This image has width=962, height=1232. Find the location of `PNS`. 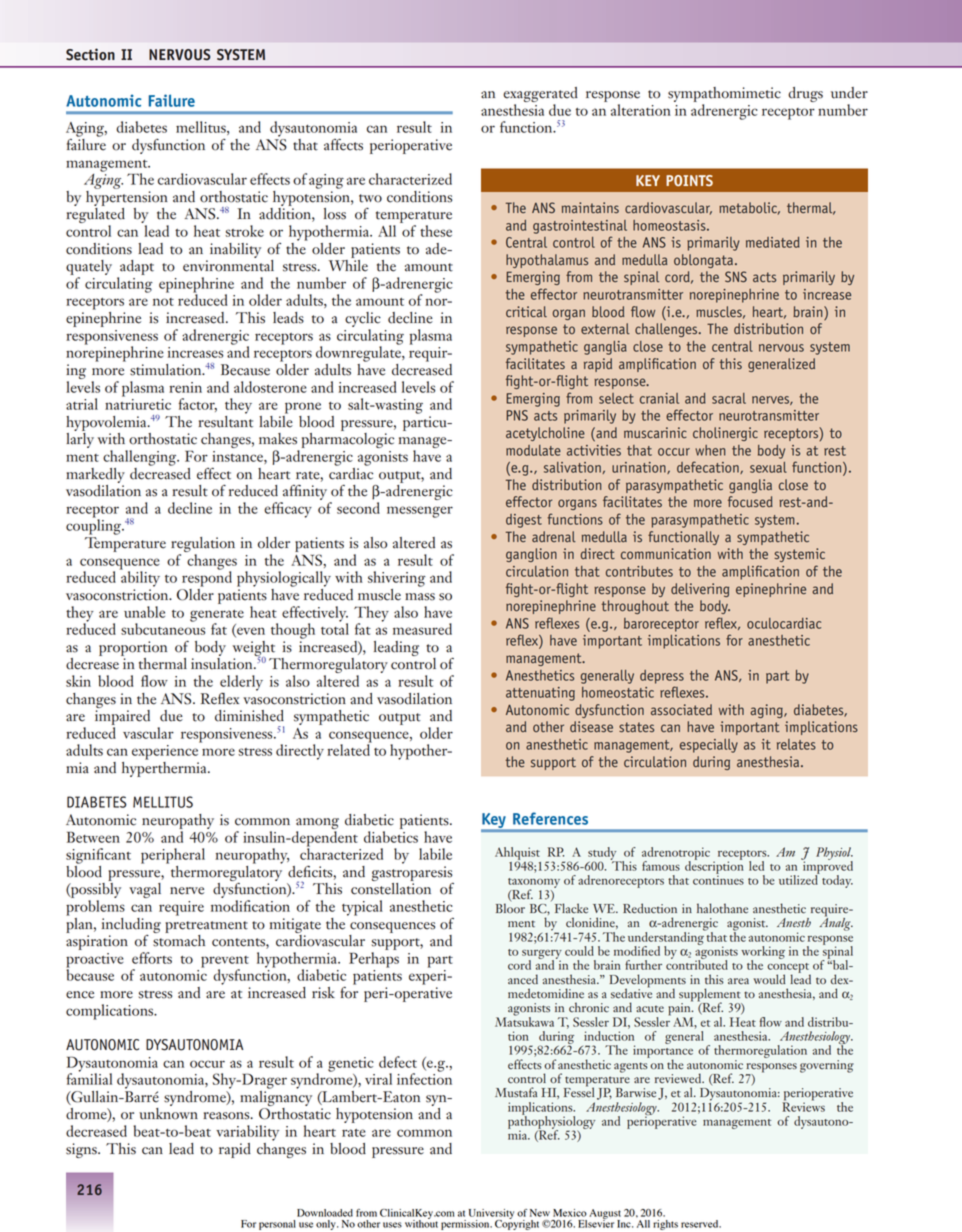

PNS is located at coordinates (517, 415).
